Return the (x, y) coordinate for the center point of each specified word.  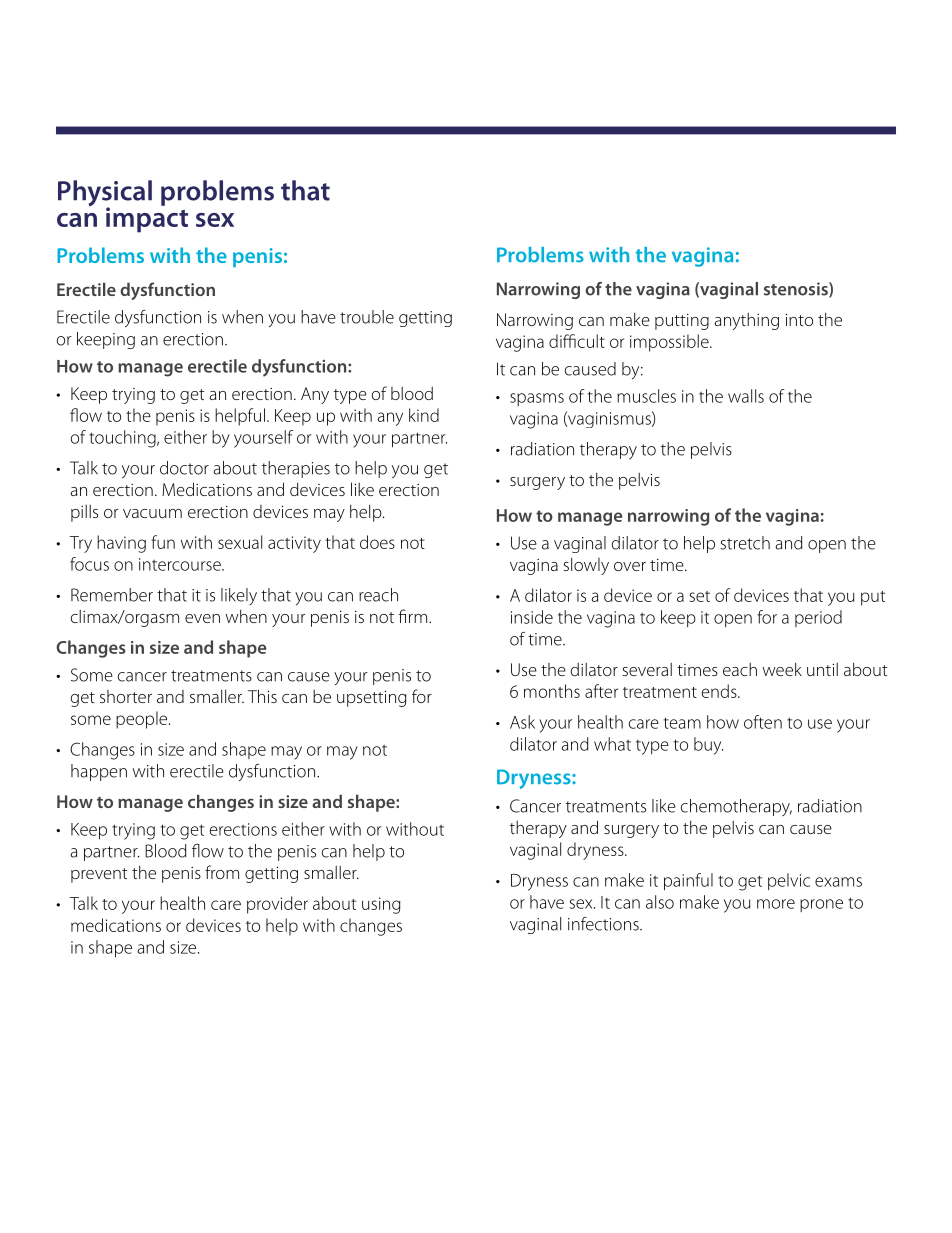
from (222, 872)
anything (746, 321)
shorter (126, 696)
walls (746, 396)
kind (424, 415)
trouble (367, 317)
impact (147, 219)
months (552, 691)
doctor (184, 468)
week (782, 669)
